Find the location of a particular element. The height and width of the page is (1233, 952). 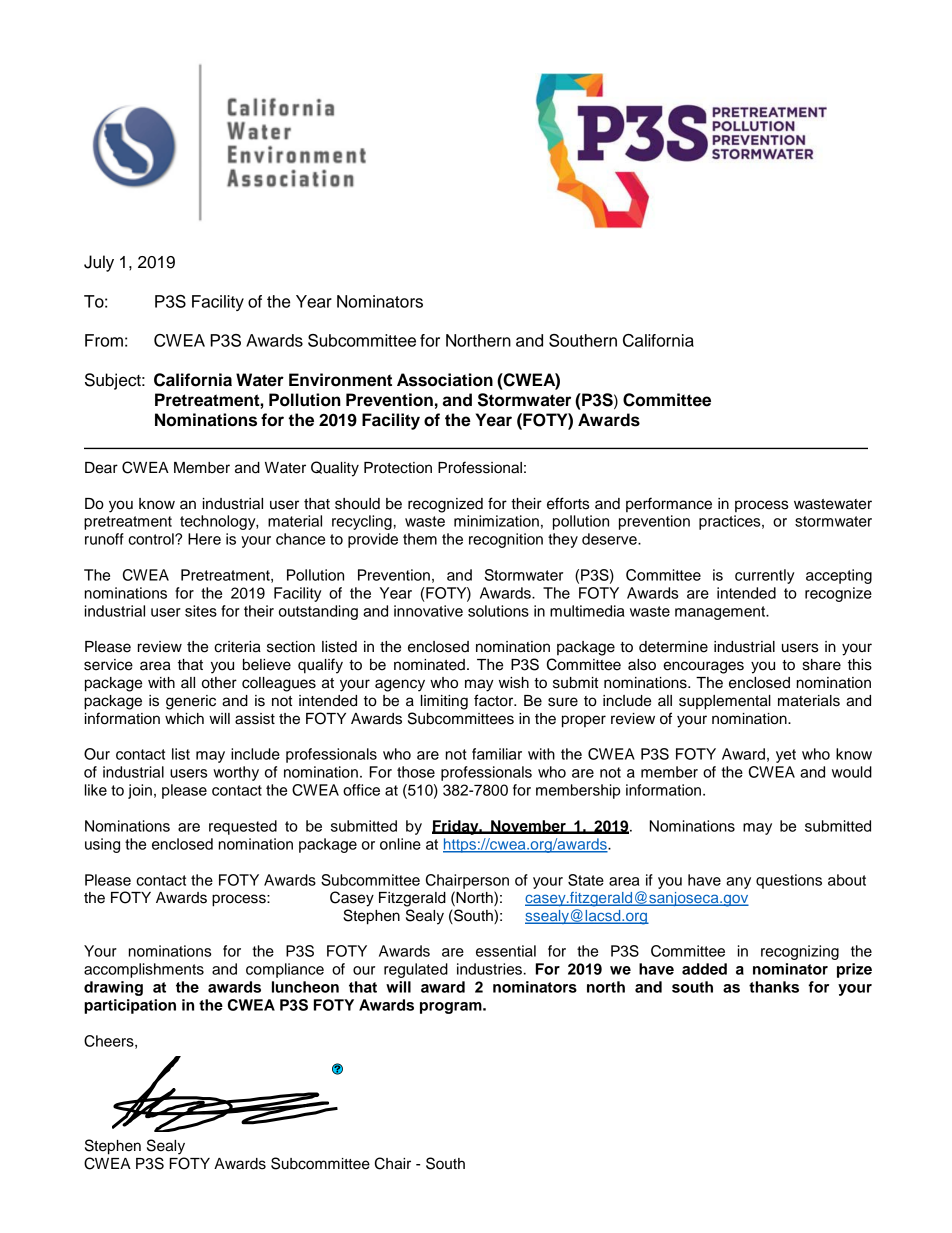

currently is located at coordinates (764, 576).
